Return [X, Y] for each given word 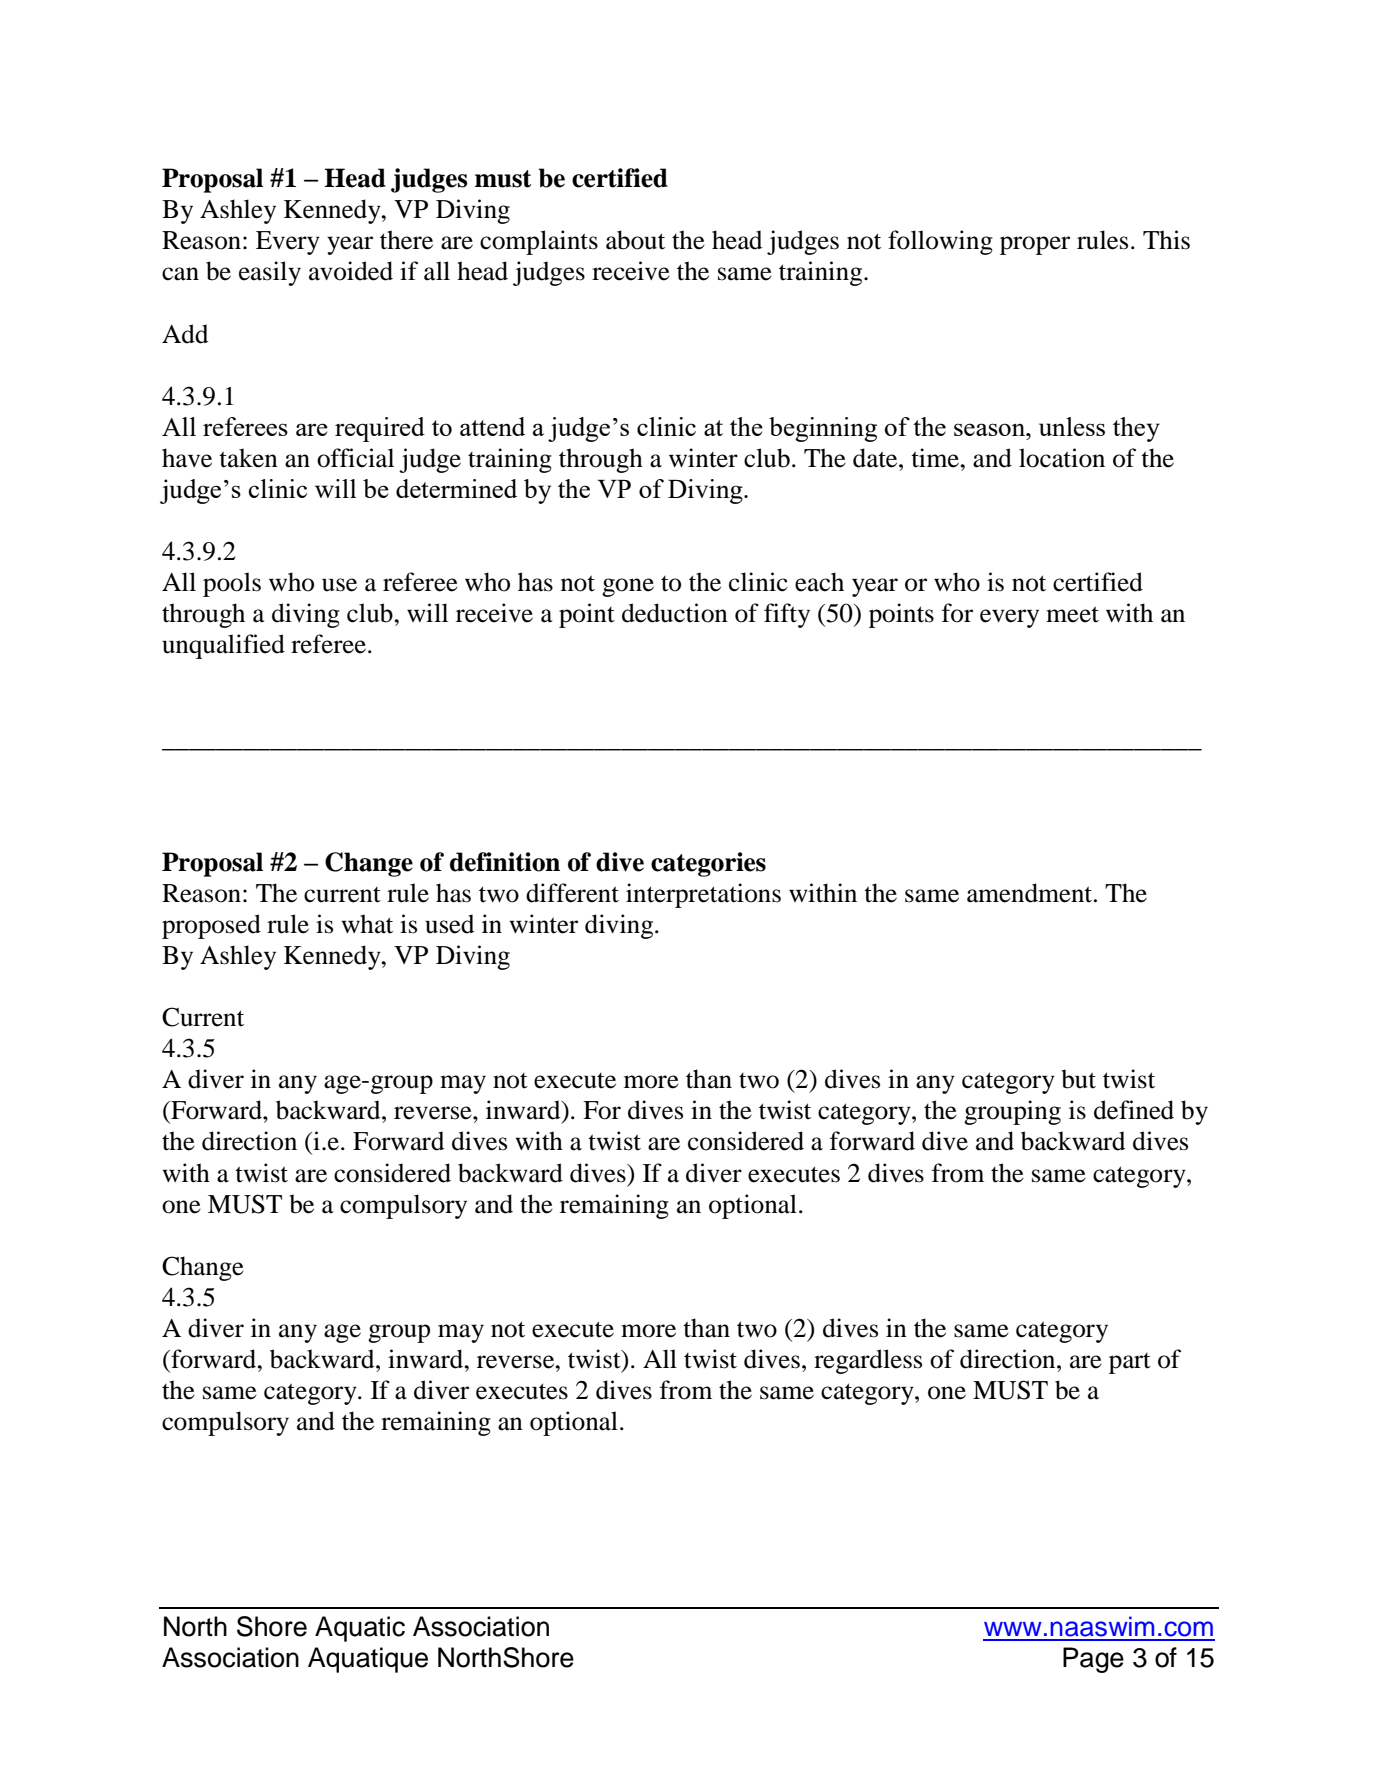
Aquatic [360, 1629]
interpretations [703, 895]
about [635, 240]
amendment [1031, 893]
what [367, 924]
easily [270, 273]
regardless [868, 1361]
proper [1035, 245]
